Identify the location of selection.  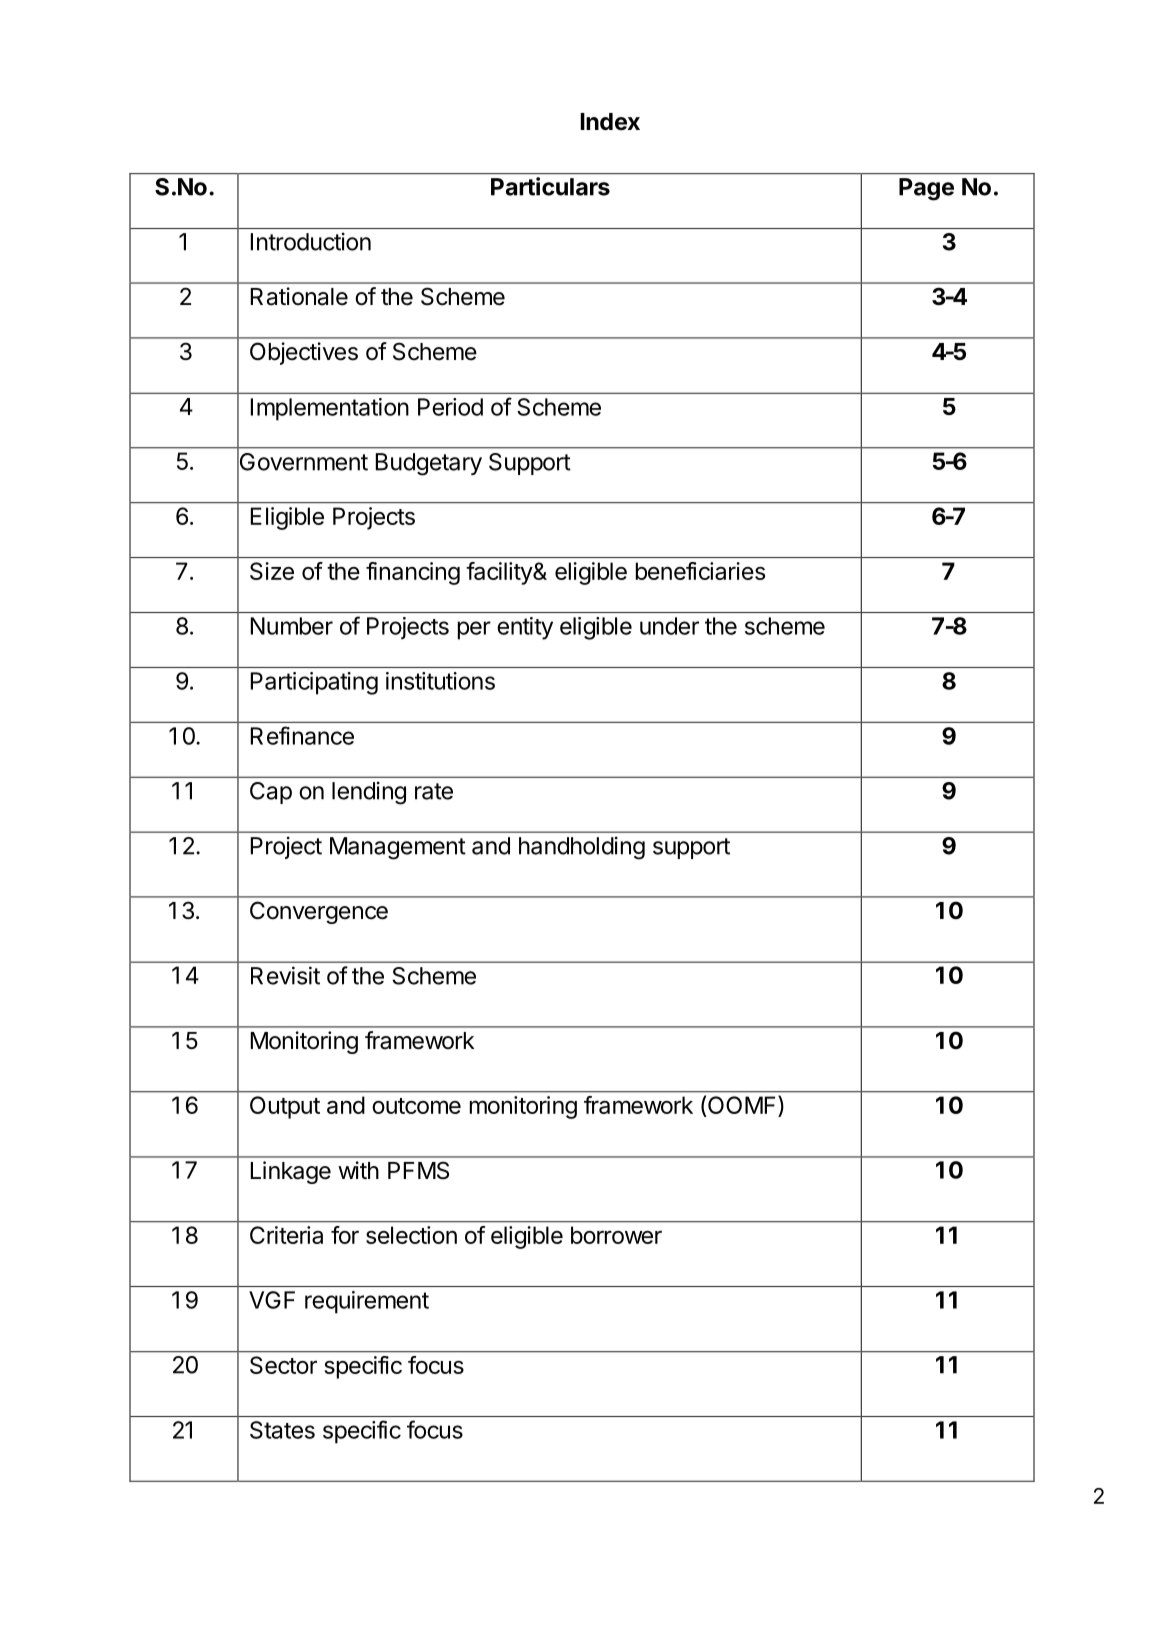
(411, 1235).
